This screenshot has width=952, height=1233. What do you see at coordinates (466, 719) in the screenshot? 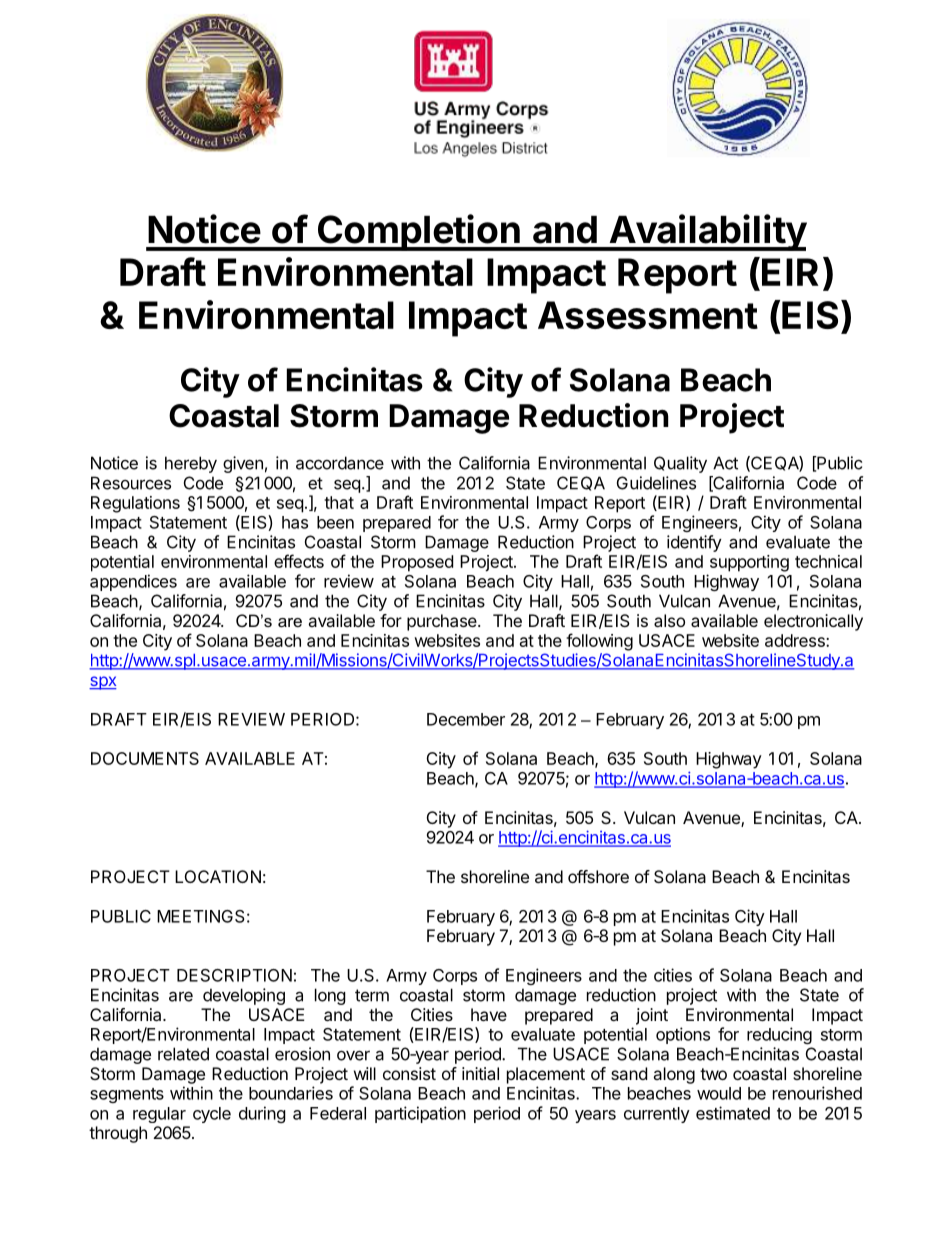
I see `December` at bounding box center [466, 719].
